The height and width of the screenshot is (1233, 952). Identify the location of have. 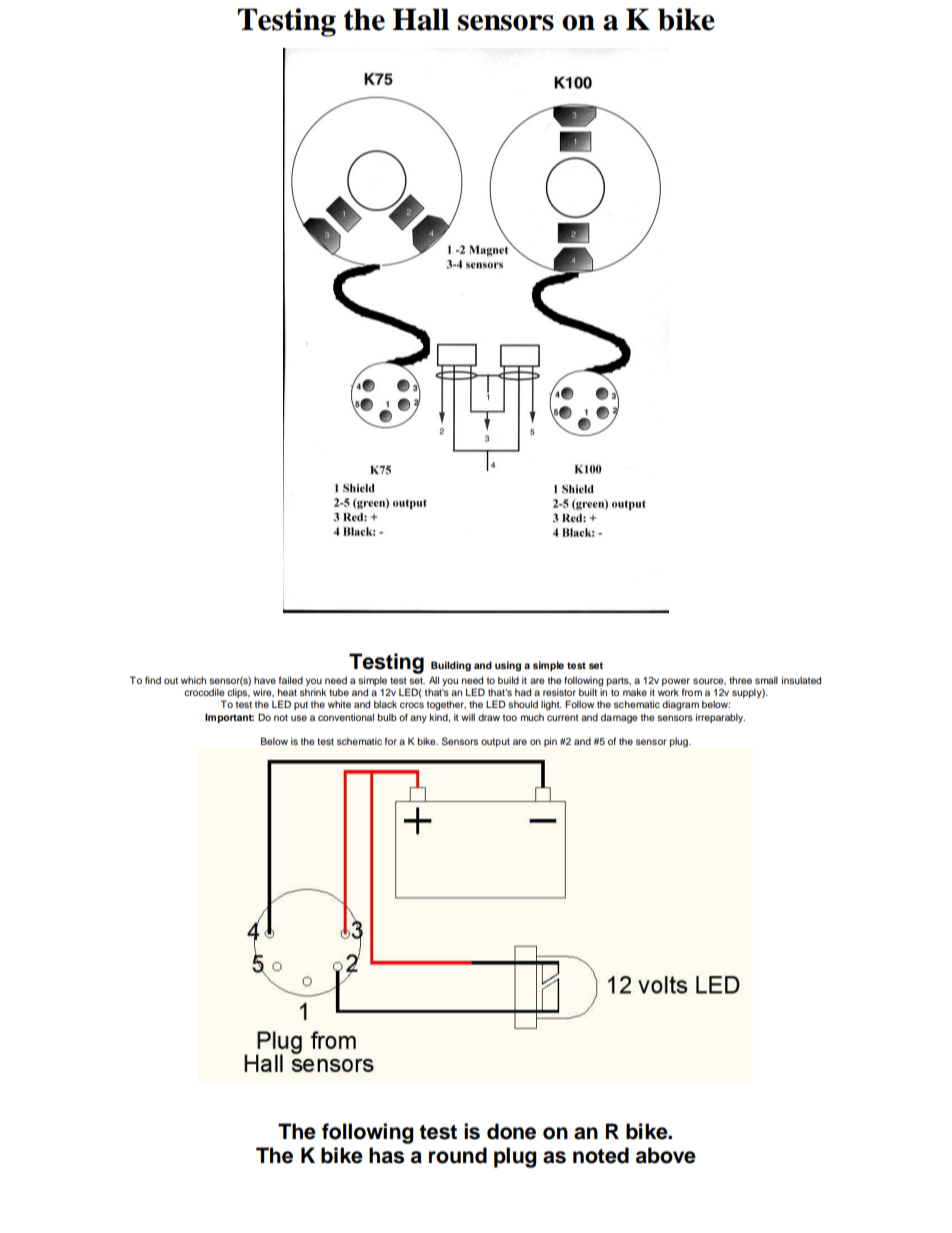
(265, 680).
